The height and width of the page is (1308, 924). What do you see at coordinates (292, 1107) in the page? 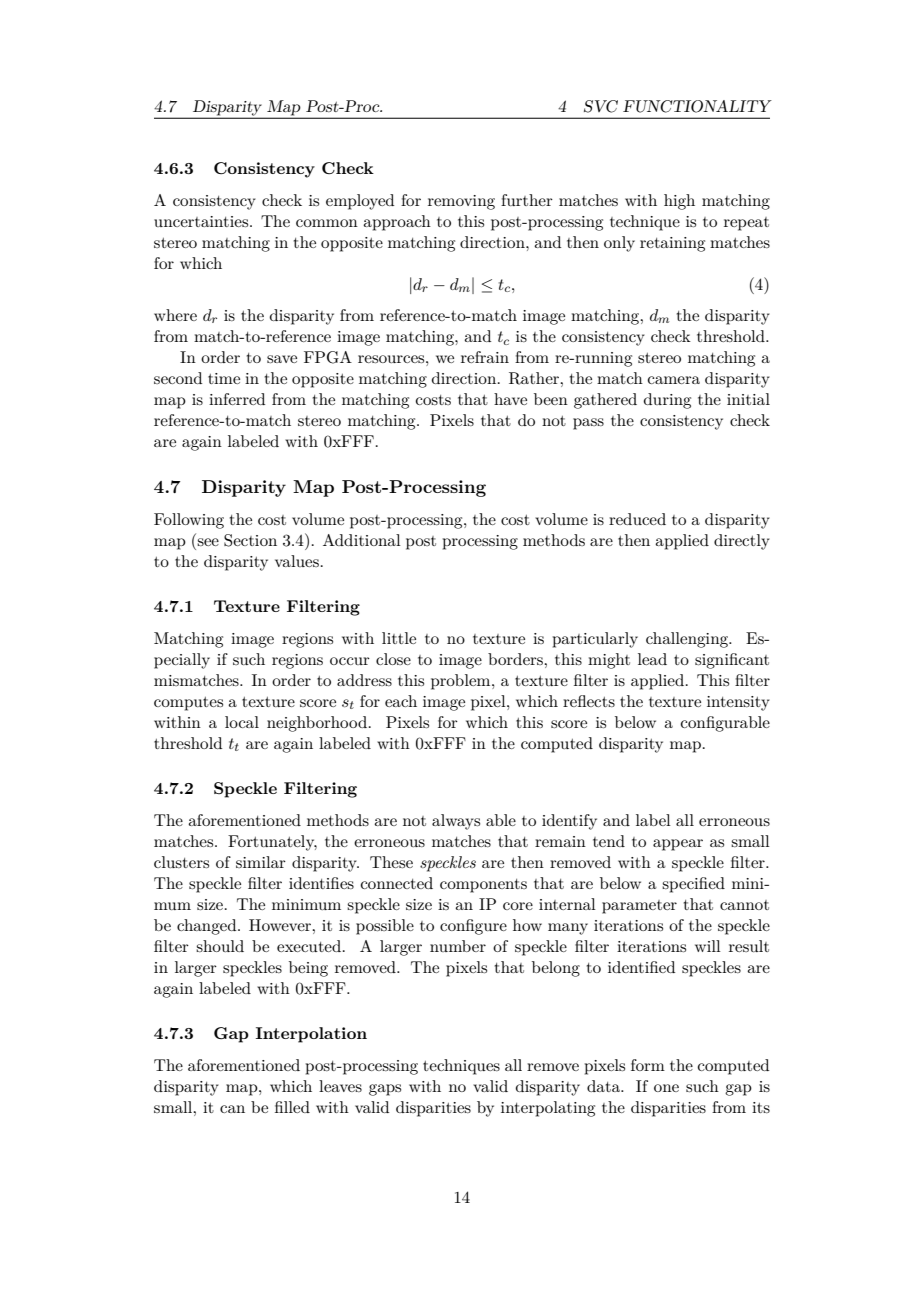
I see `filled` at bounding box center [292, 1107].
